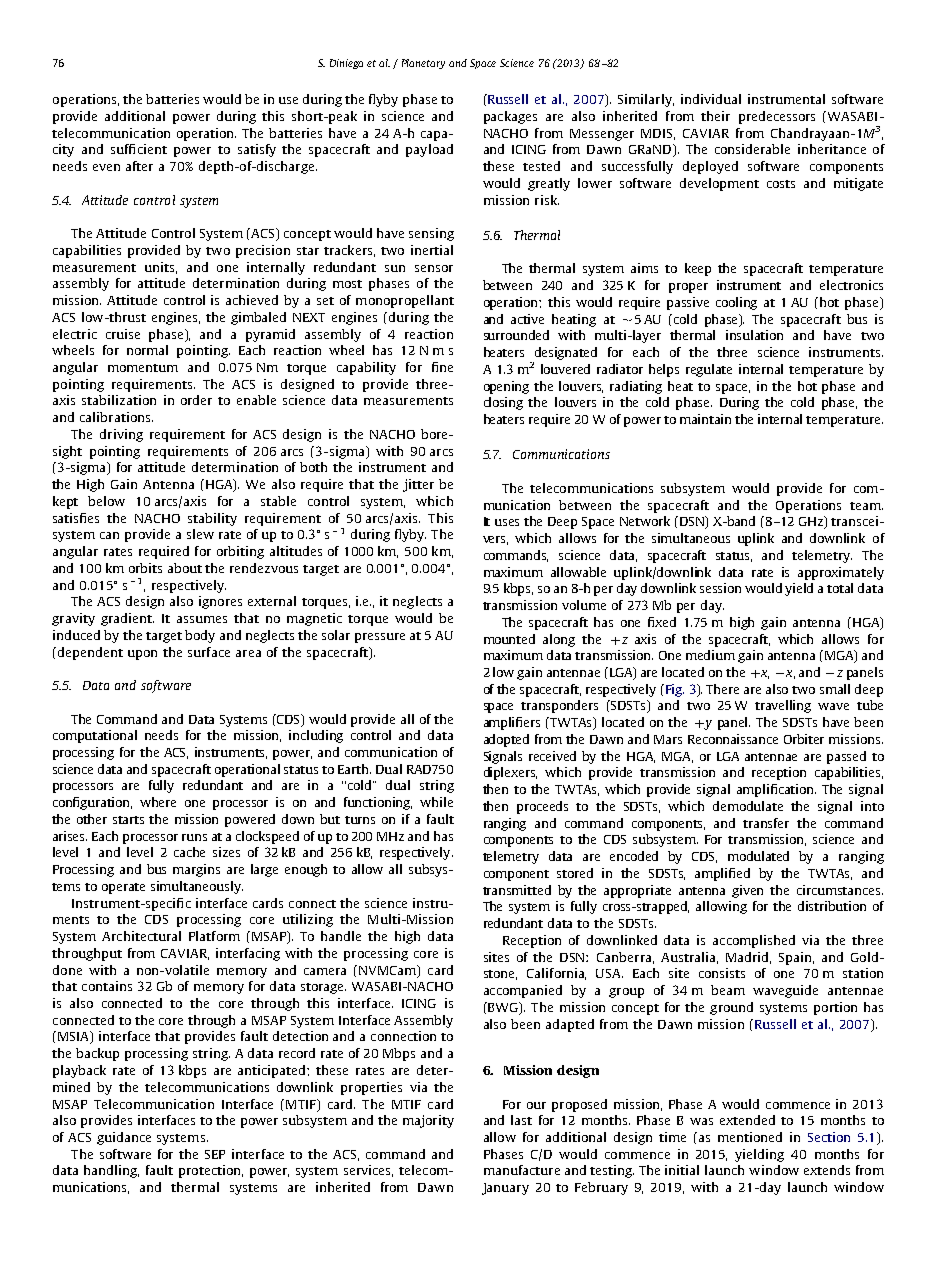  Describe the element at coordinates (710, 655) in the screenshot. I see `medium` at that location.
